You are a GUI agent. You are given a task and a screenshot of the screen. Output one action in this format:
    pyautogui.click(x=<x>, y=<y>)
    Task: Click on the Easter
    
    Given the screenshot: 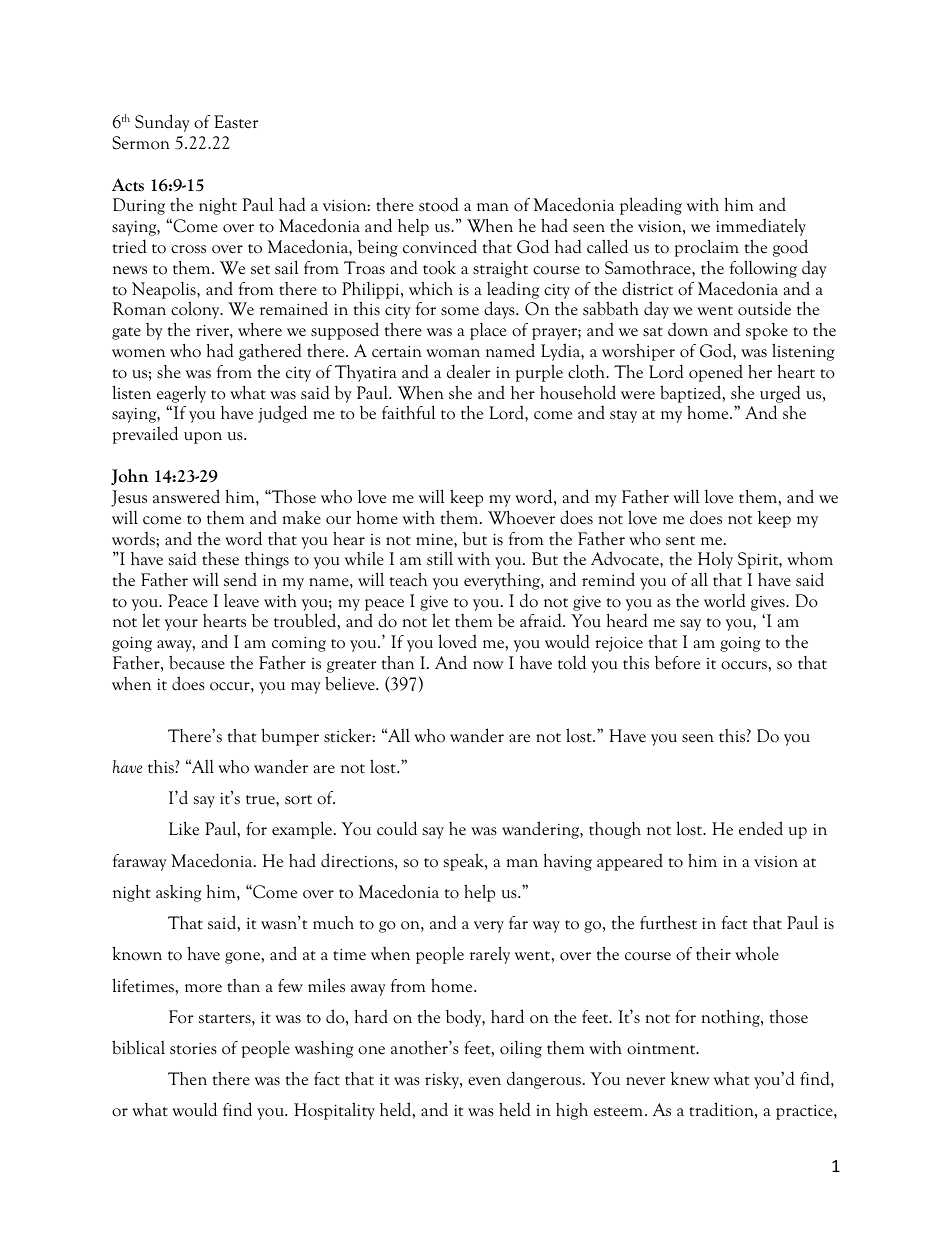 What is the action you would take?
    pyautogui.click(x=236, y=121)
